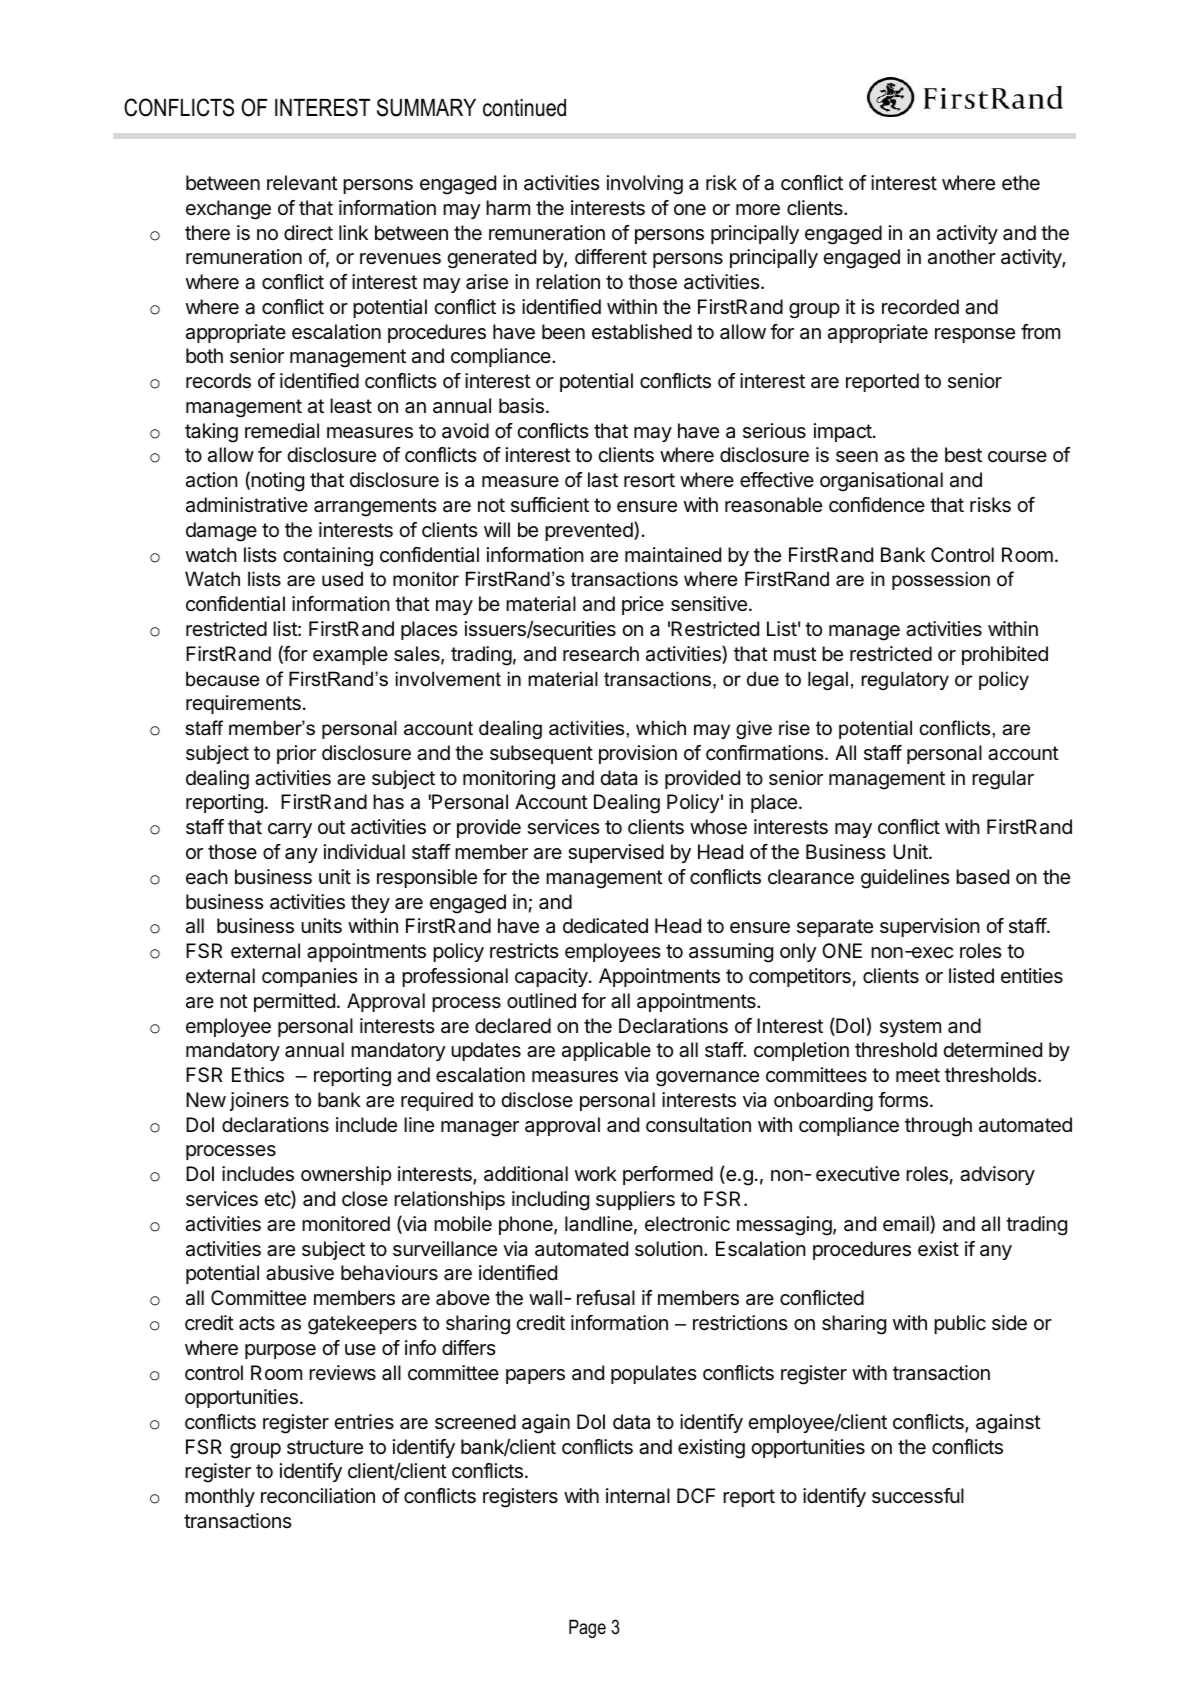 The width and height of the document is (1189, 1681). I want to click on Page, so click(587, 1628).
